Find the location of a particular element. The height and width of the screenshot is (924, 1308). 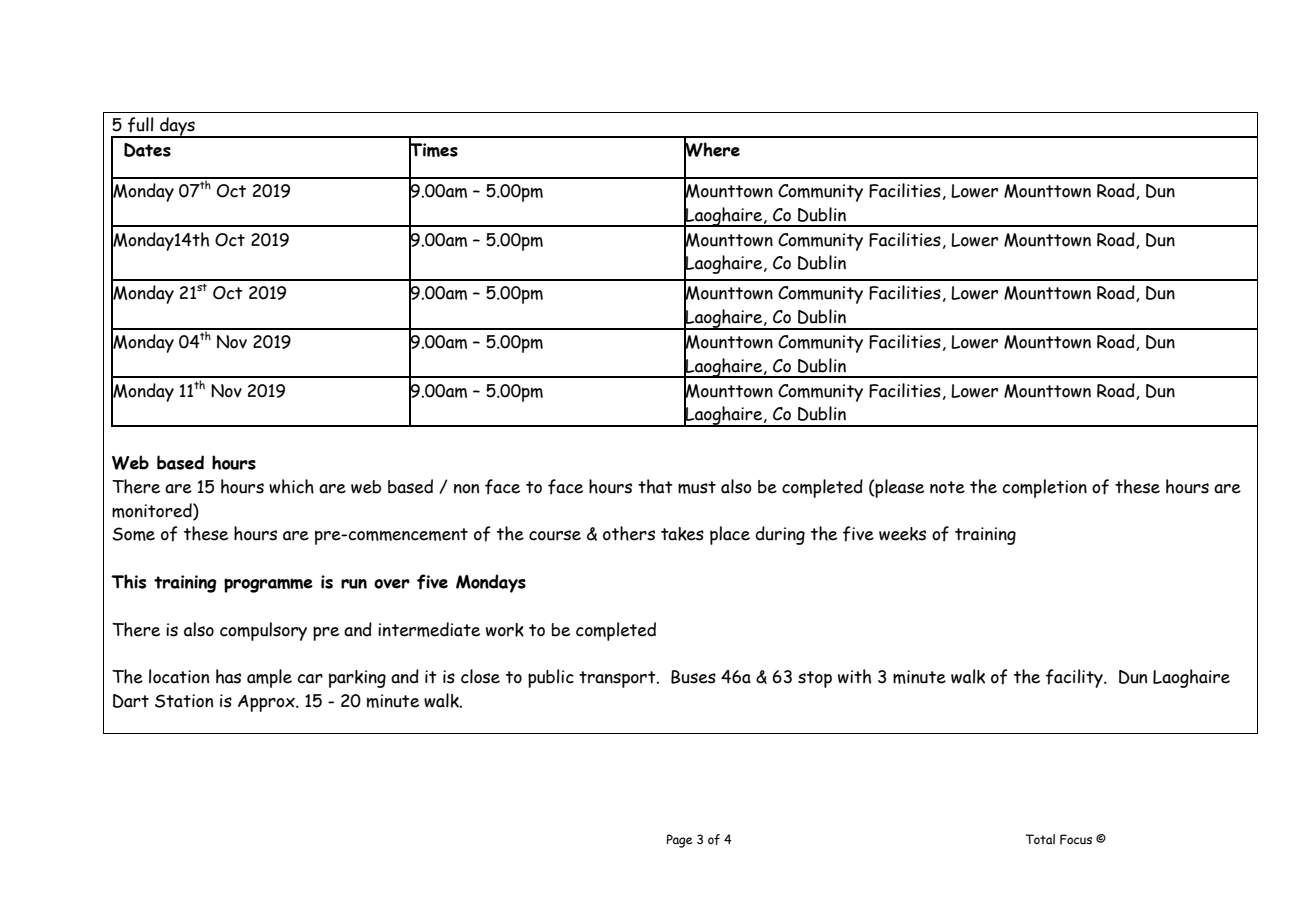

Page is located at coordinates (680, 841).
